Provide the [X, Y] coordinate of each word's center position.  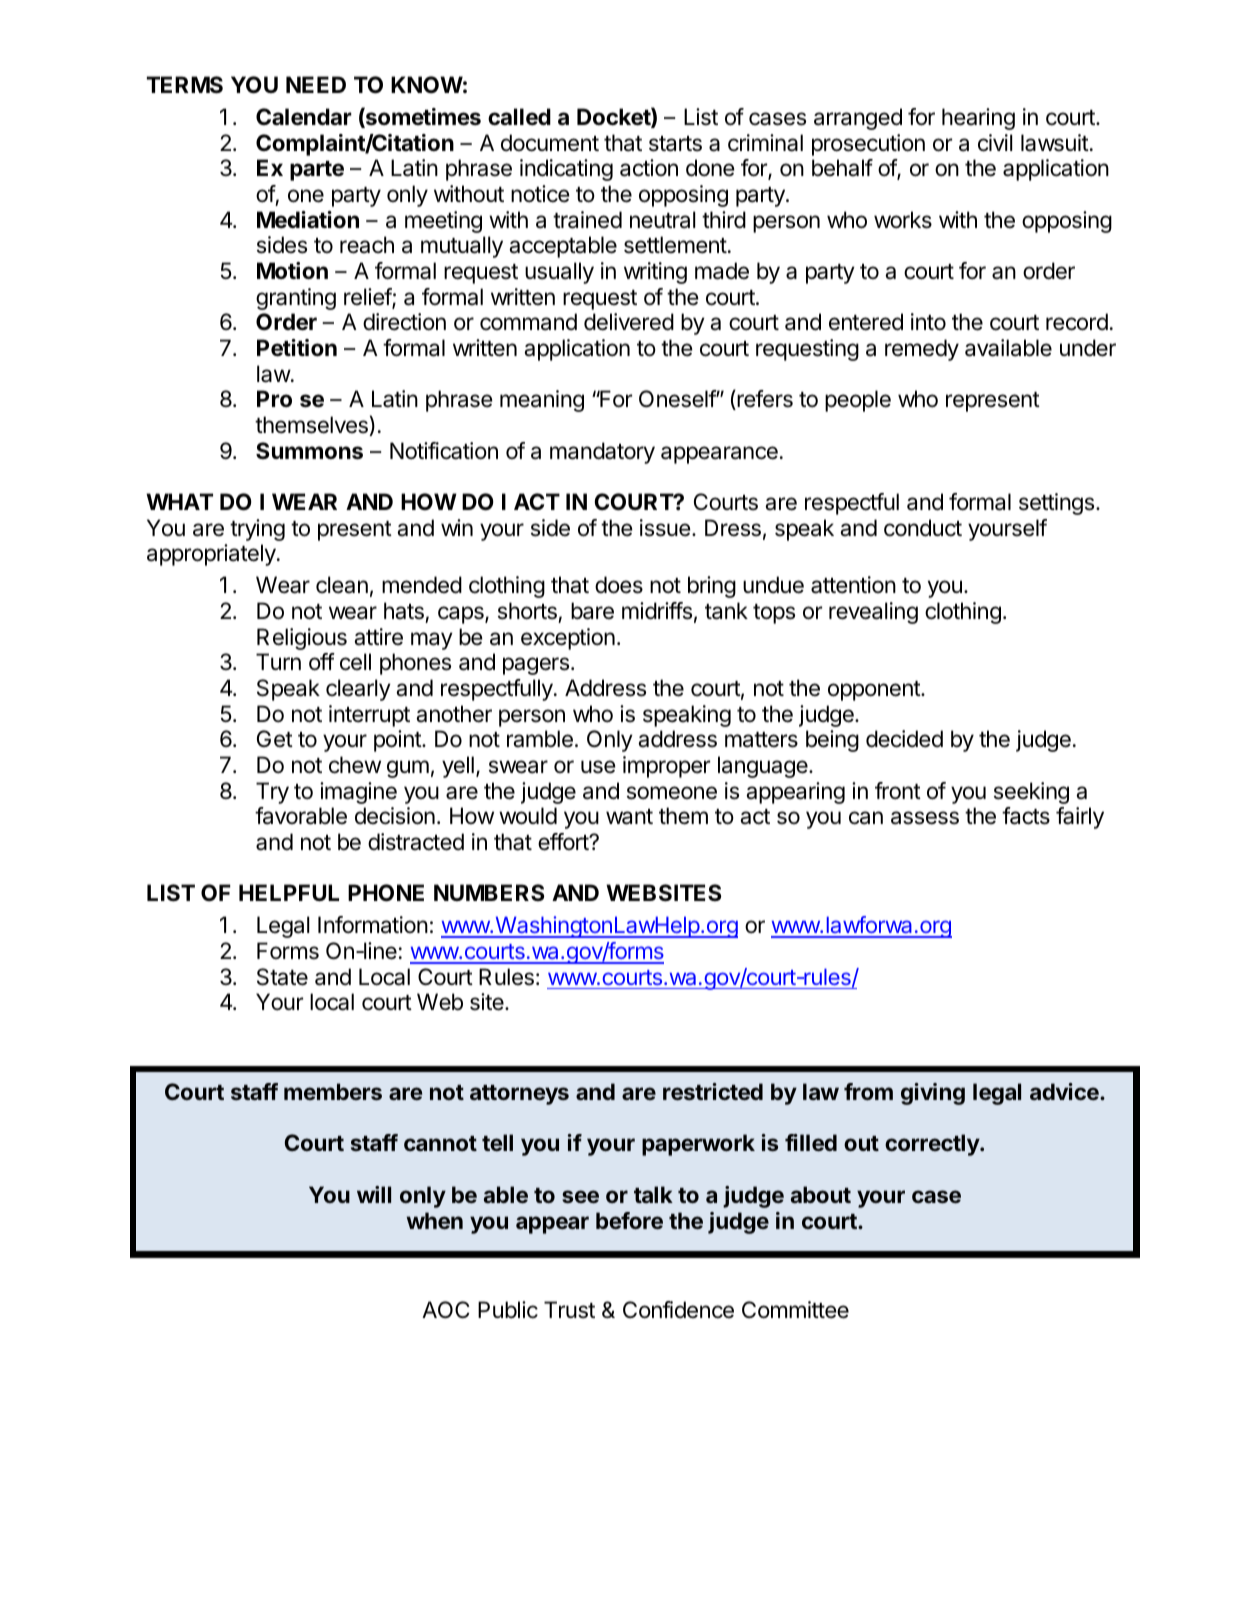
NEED [316, 84]
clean [342, 585]
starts [675, 144]
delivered [629, 322]
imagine [358, 793]
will [374, 1194]
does [619, 585]
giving [933, 1094]
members [333, 1091]
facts [1026, 816]
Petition [297, 348]
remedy [922, 350]
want [629, 817]
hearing [978, 119]
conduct [923, 528]
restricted [713, 1091]
